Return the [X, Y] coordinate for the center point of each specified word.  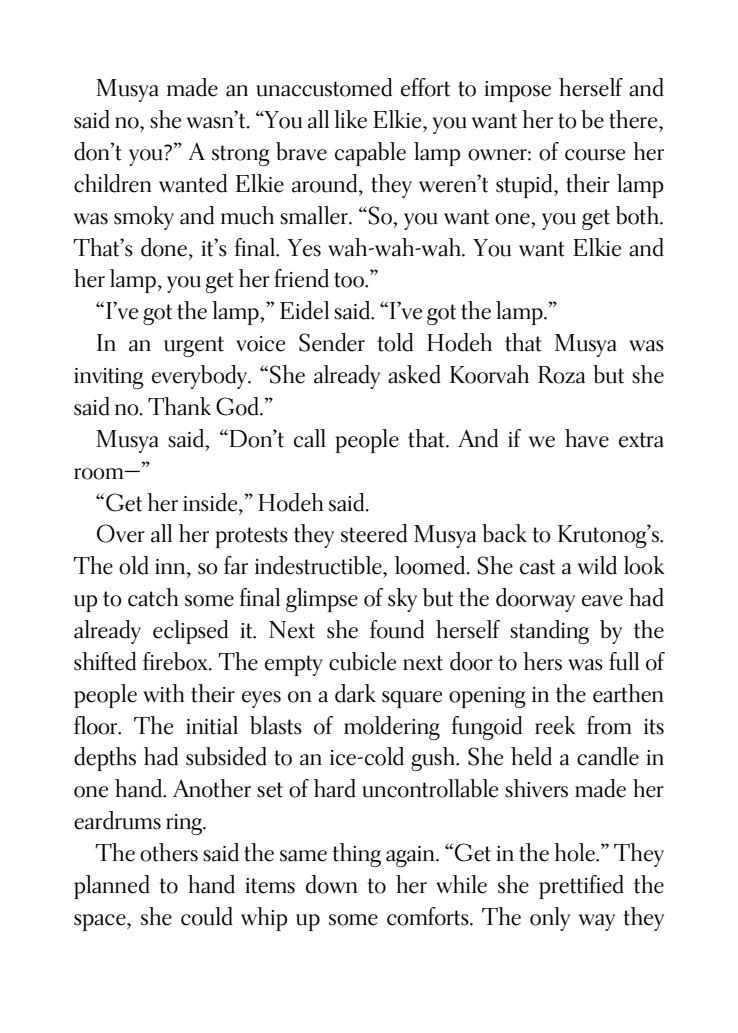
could [207, 916]
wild [597, 565]
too [350, 280]
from [609, 725]
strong [241, 155]
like [350, 119]
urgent [194, 346]
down [332, 884]
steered [374, 533]
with [164, 693]
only [550, 919]
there [634, 119]
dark [355, 693]
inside [211, 502]
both [638, 215]
